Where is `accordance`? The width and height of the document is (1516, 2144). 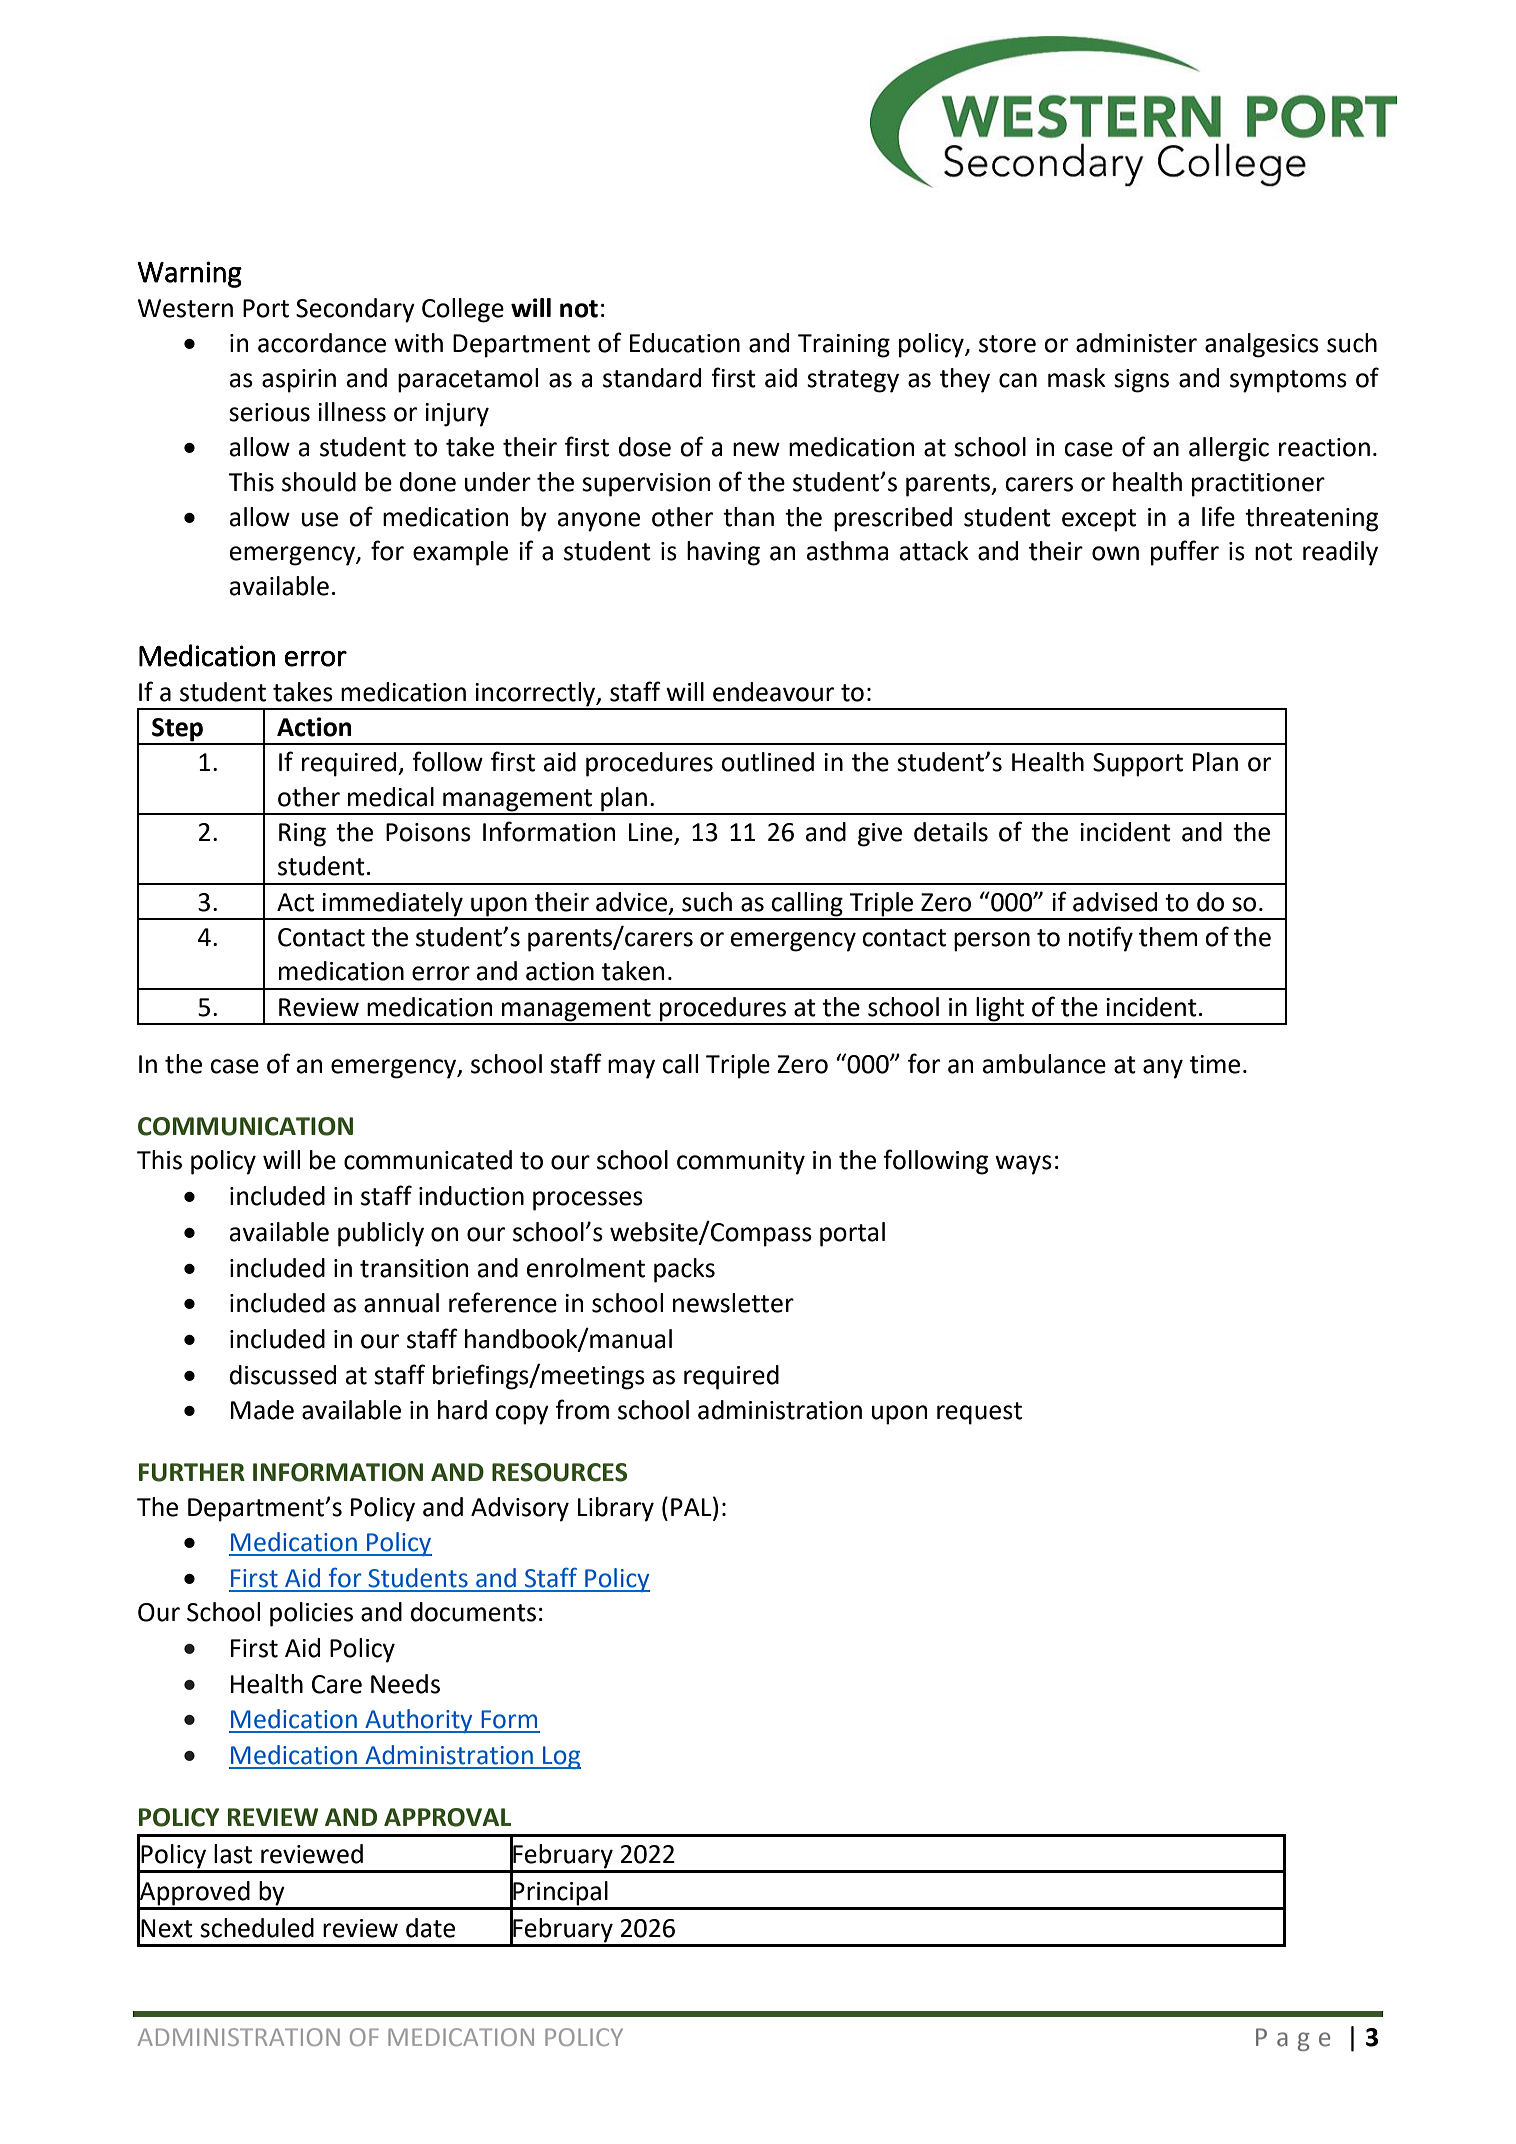 accordance is located at coordinates (322, 343).
